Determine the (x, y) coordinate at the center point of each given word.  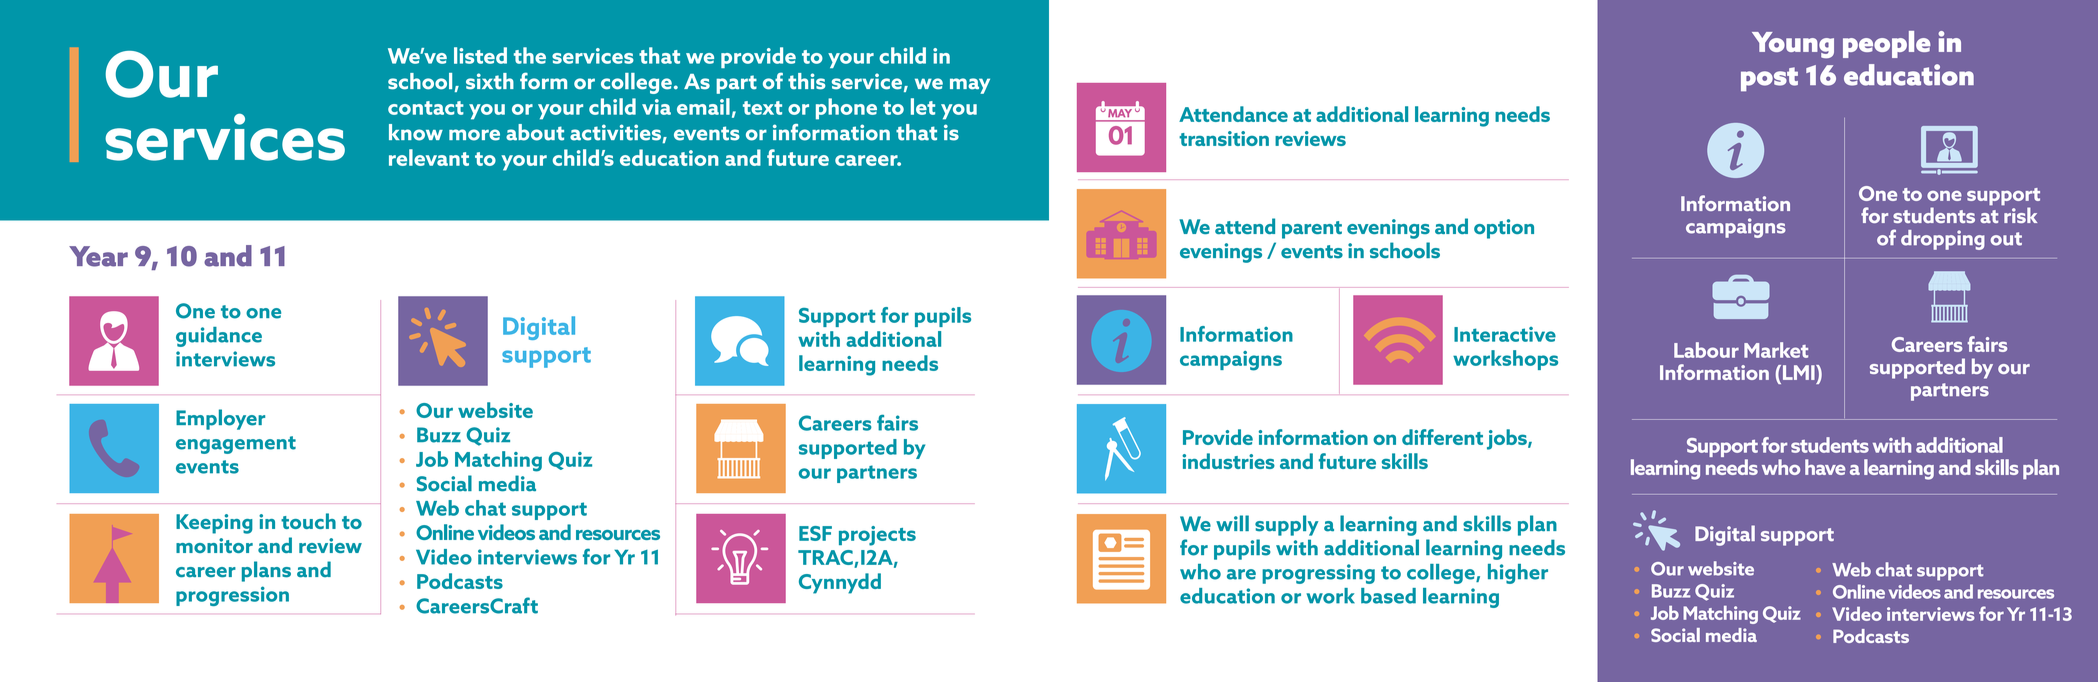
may (970, 86)
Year (98, 256)
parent (1312, 230)
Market (1776, 350)
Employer (220, 419)
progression (232, 596)
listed (480, 55)
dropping (1943, 240)
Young (1793, 45)
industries (1228, 461)
